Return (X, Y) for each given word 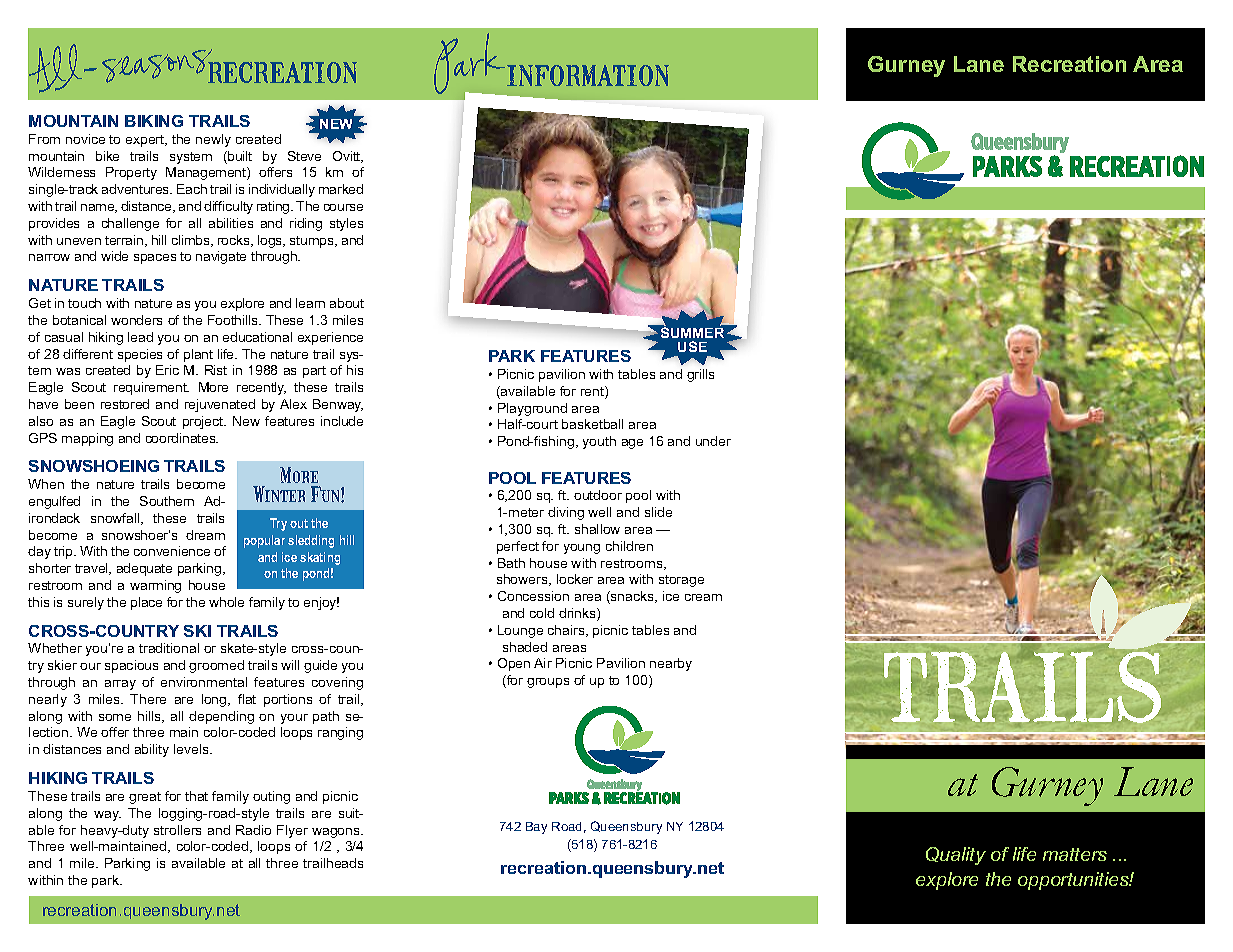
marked (341, 189)
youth (599, 442)
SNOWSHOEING (94, 466)
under (713, 441)
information (588, 75)
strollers (177, 830)
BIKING (154, 121)
